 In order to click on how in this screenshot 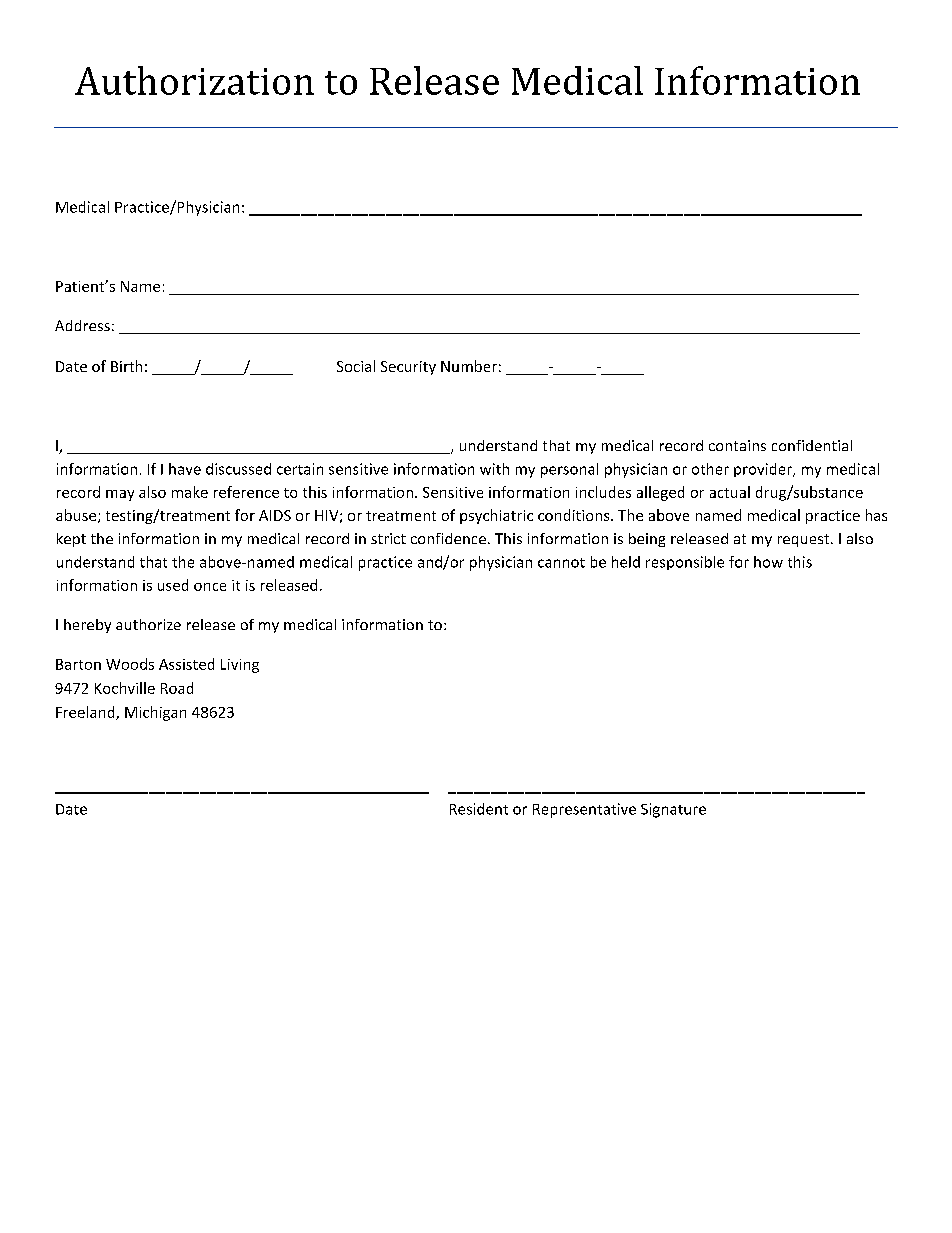, I will do `click(768, 562)`.
